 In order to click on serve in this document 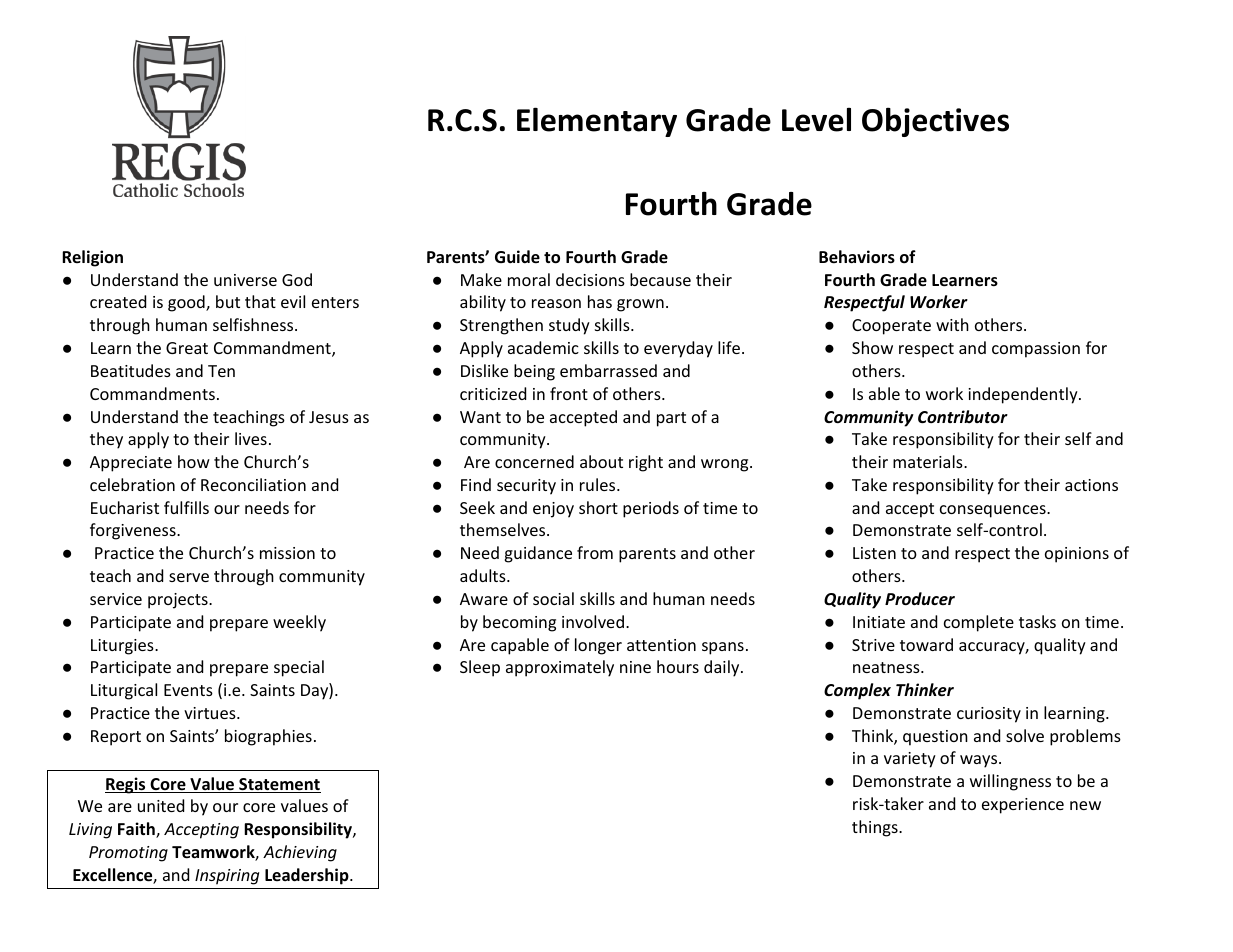, I will do `click(189, 577)`.
